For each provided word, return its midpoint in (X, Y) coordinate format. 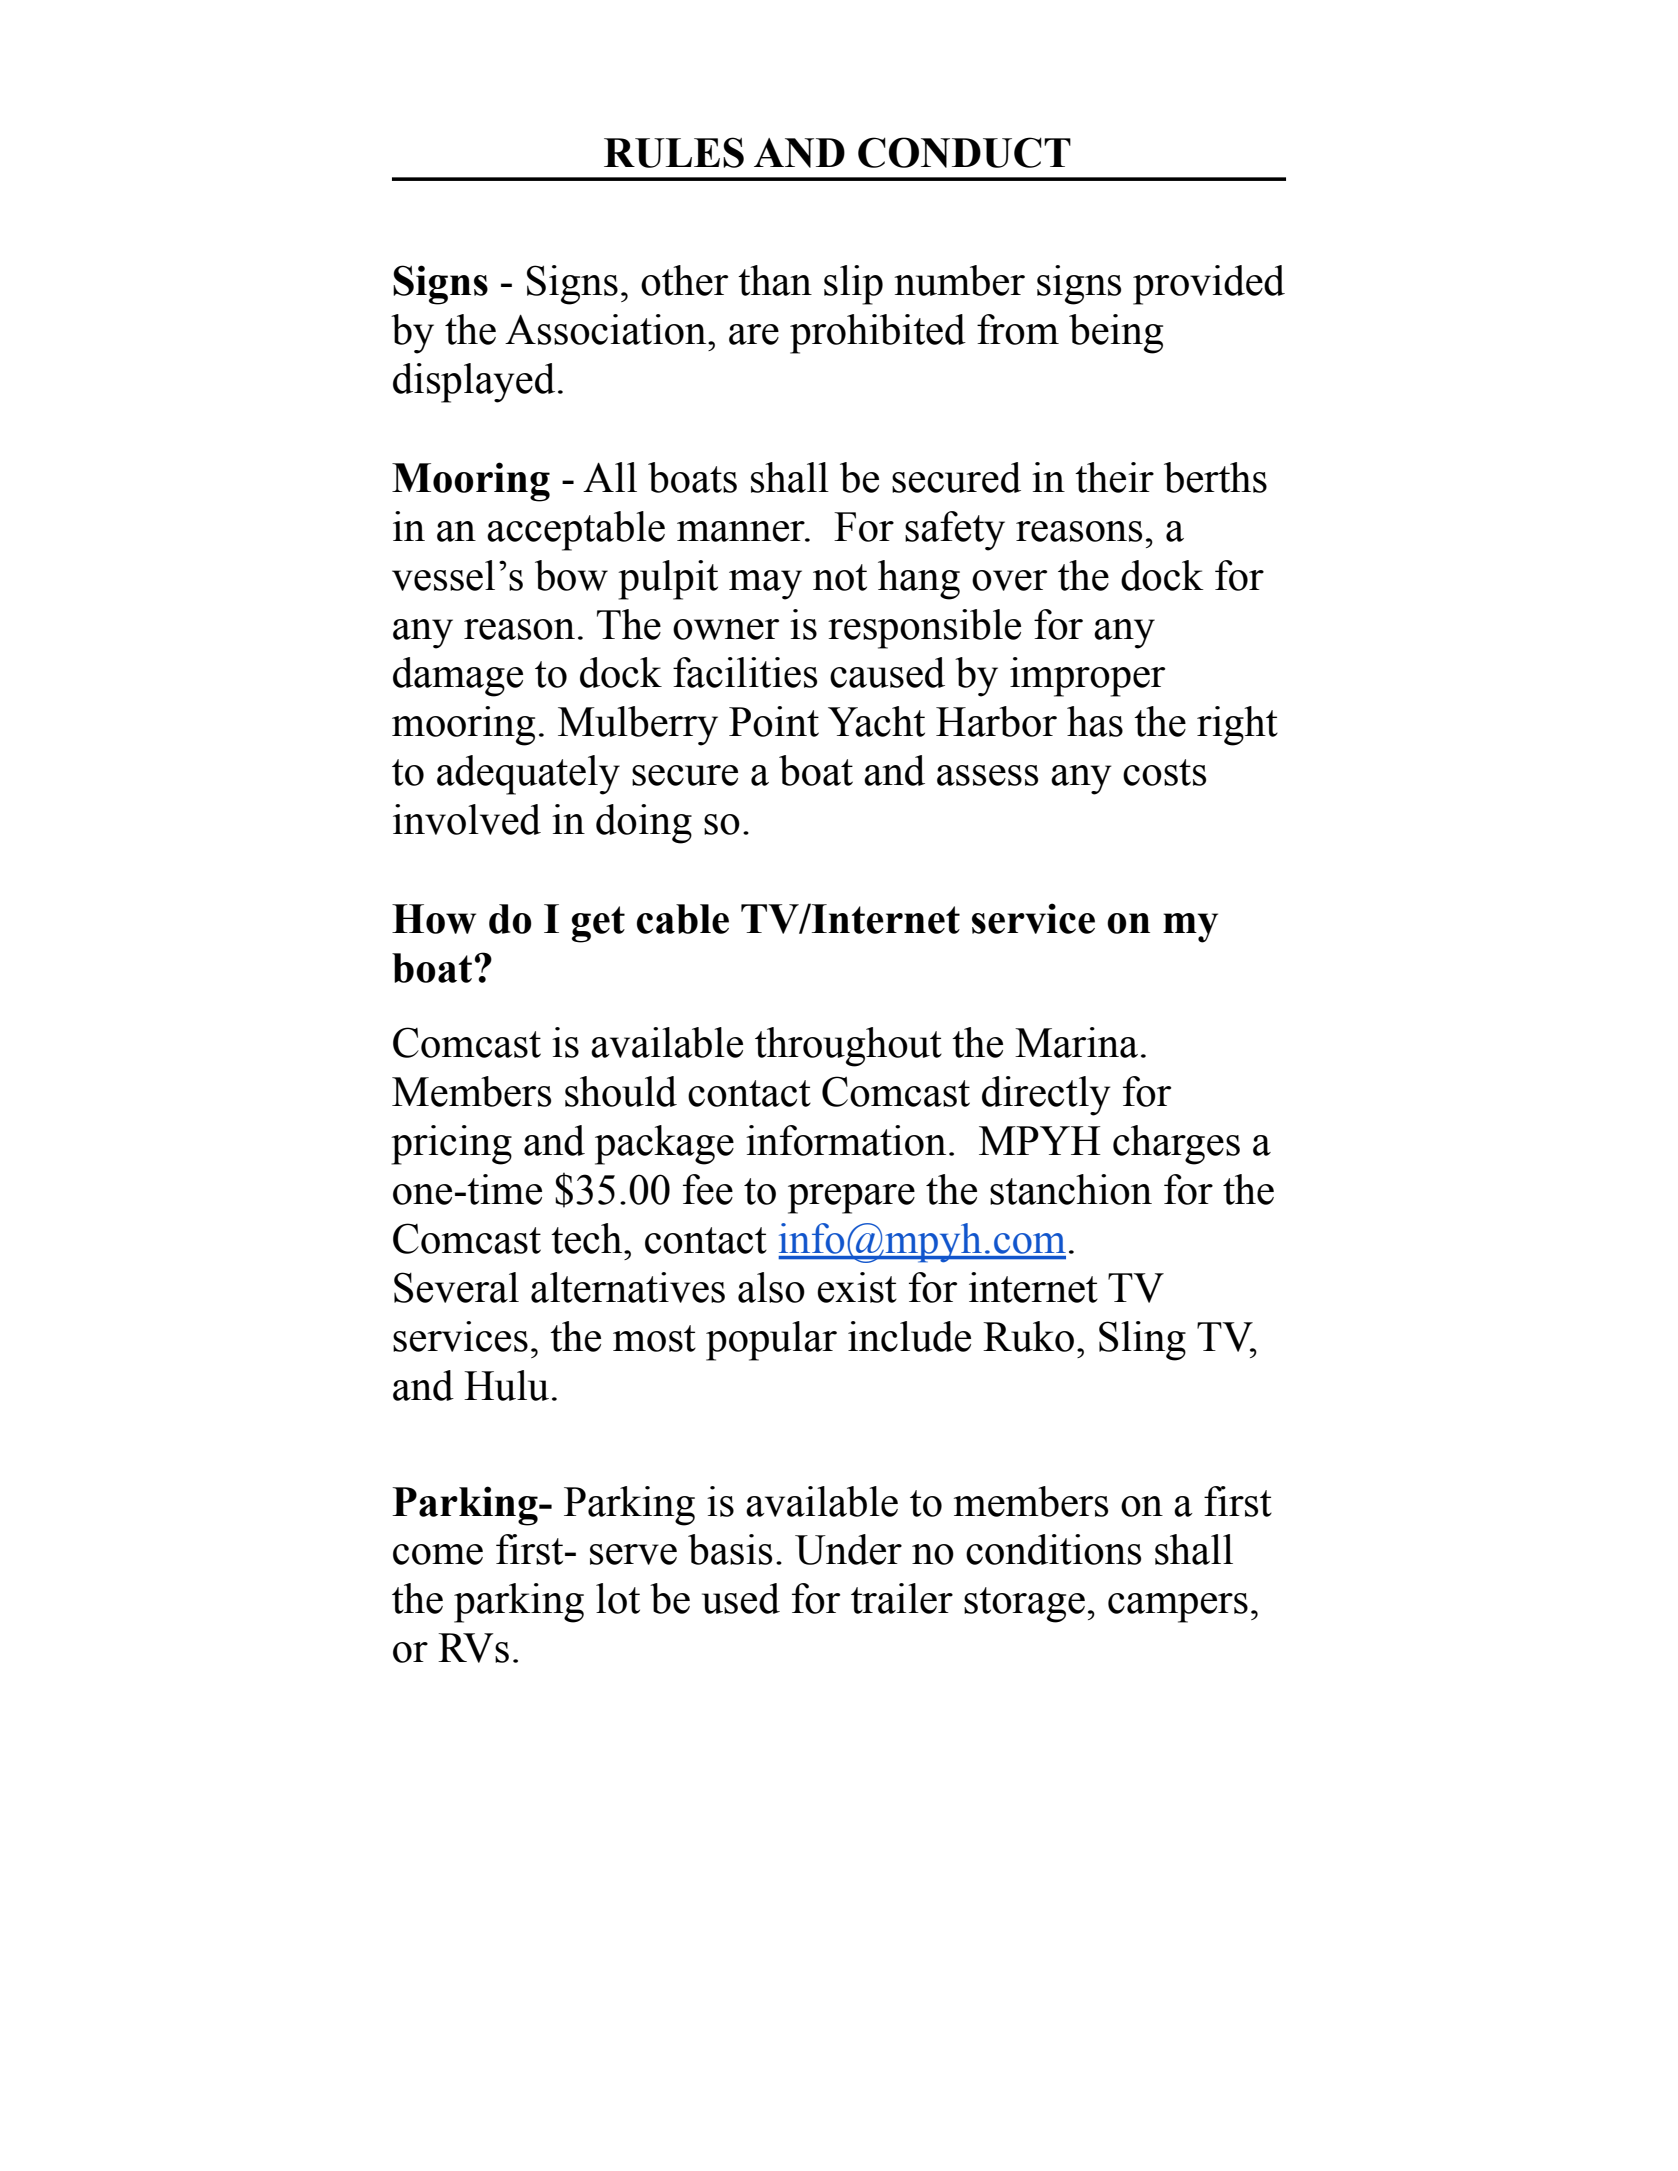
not (840, 577)
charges (1176, 1145)
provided (1209, 285)
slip (853, 285)
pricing (451, 1145)
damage (458, 677)
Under (848, 1549)
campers (1178, 1608)
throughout (848, 1047)
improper (1087, 677)
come (438, 1554)
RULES (674, 152)
